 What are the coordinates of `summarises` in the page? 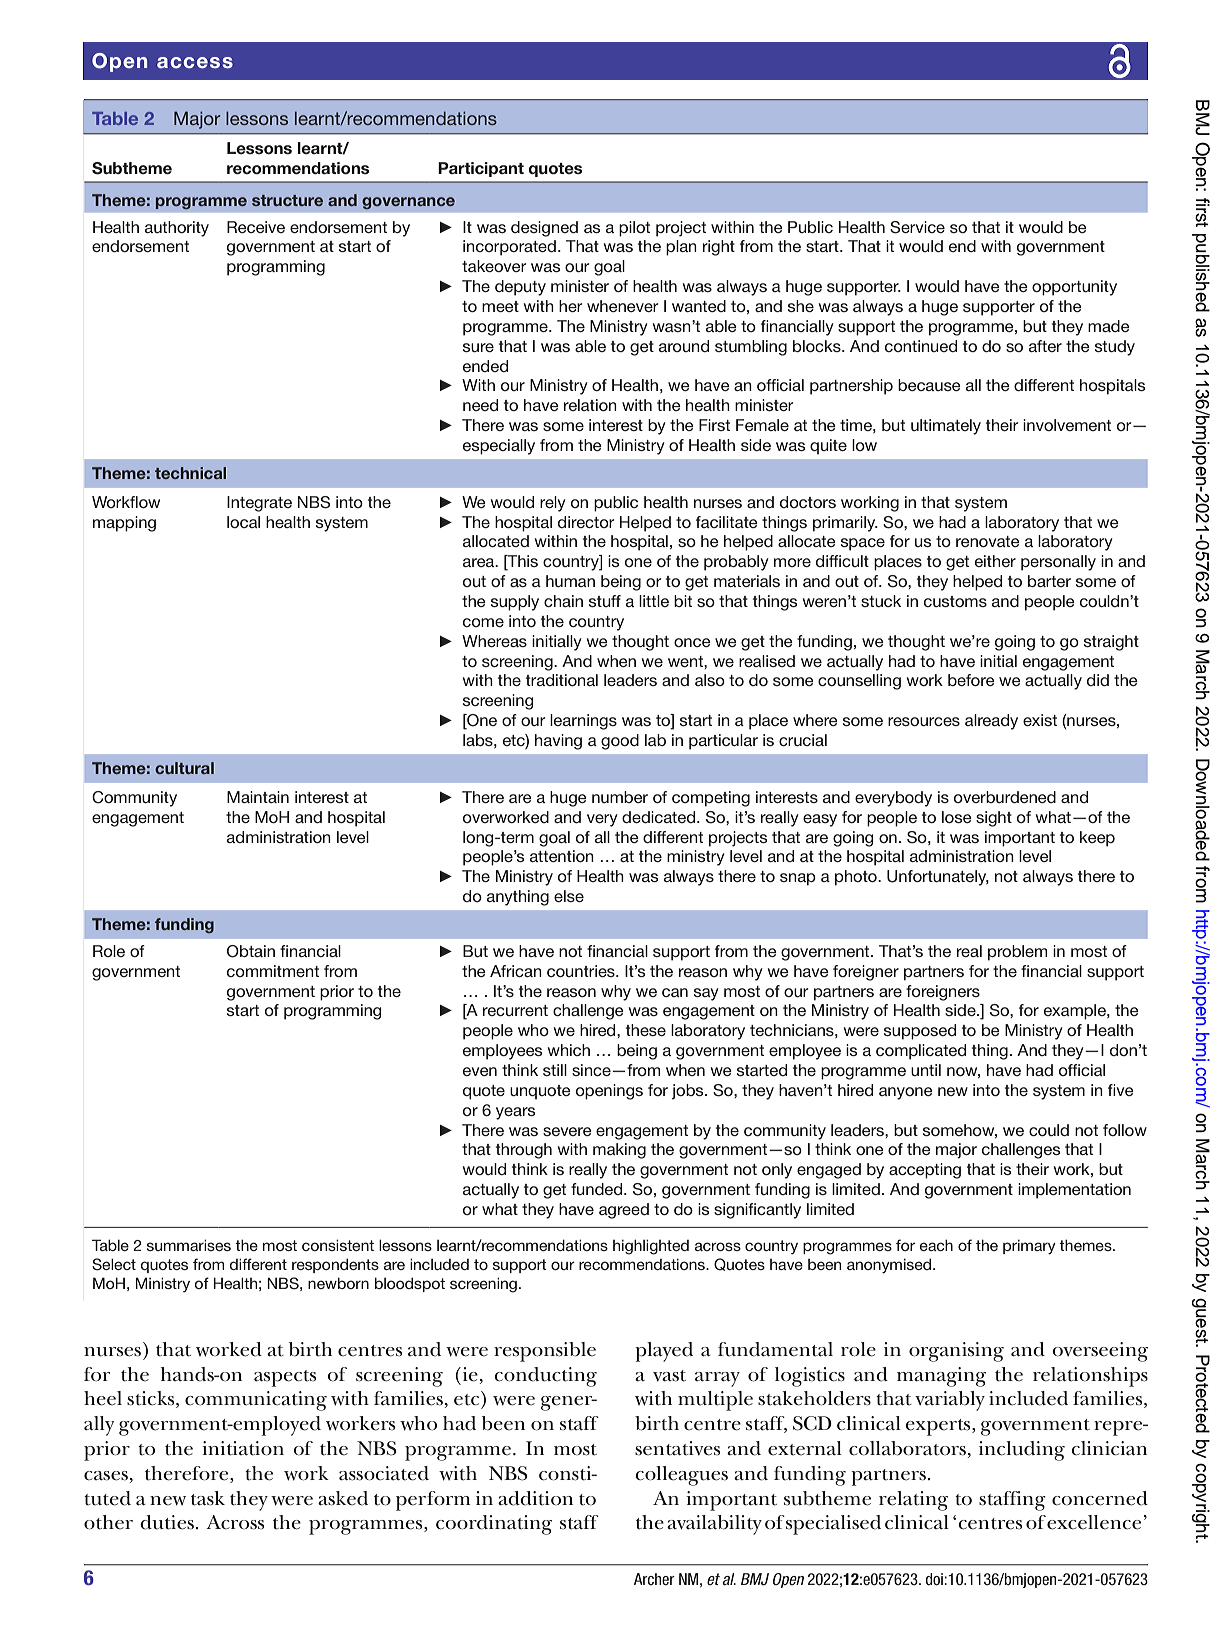 It's located at (189, 1245).
